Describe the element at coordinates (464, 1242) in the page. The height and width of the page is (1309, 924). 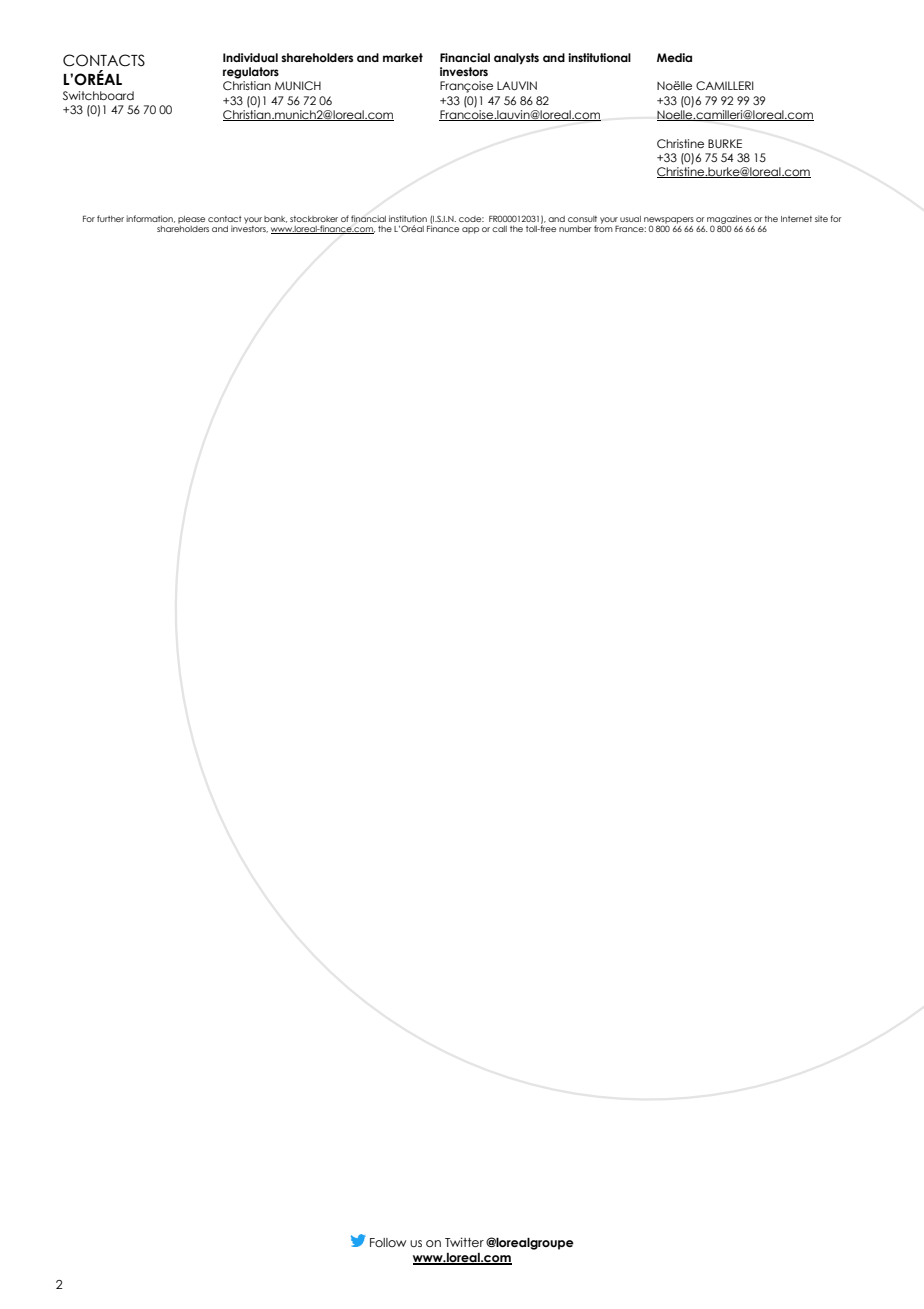
I see `Twitter` at that location.
